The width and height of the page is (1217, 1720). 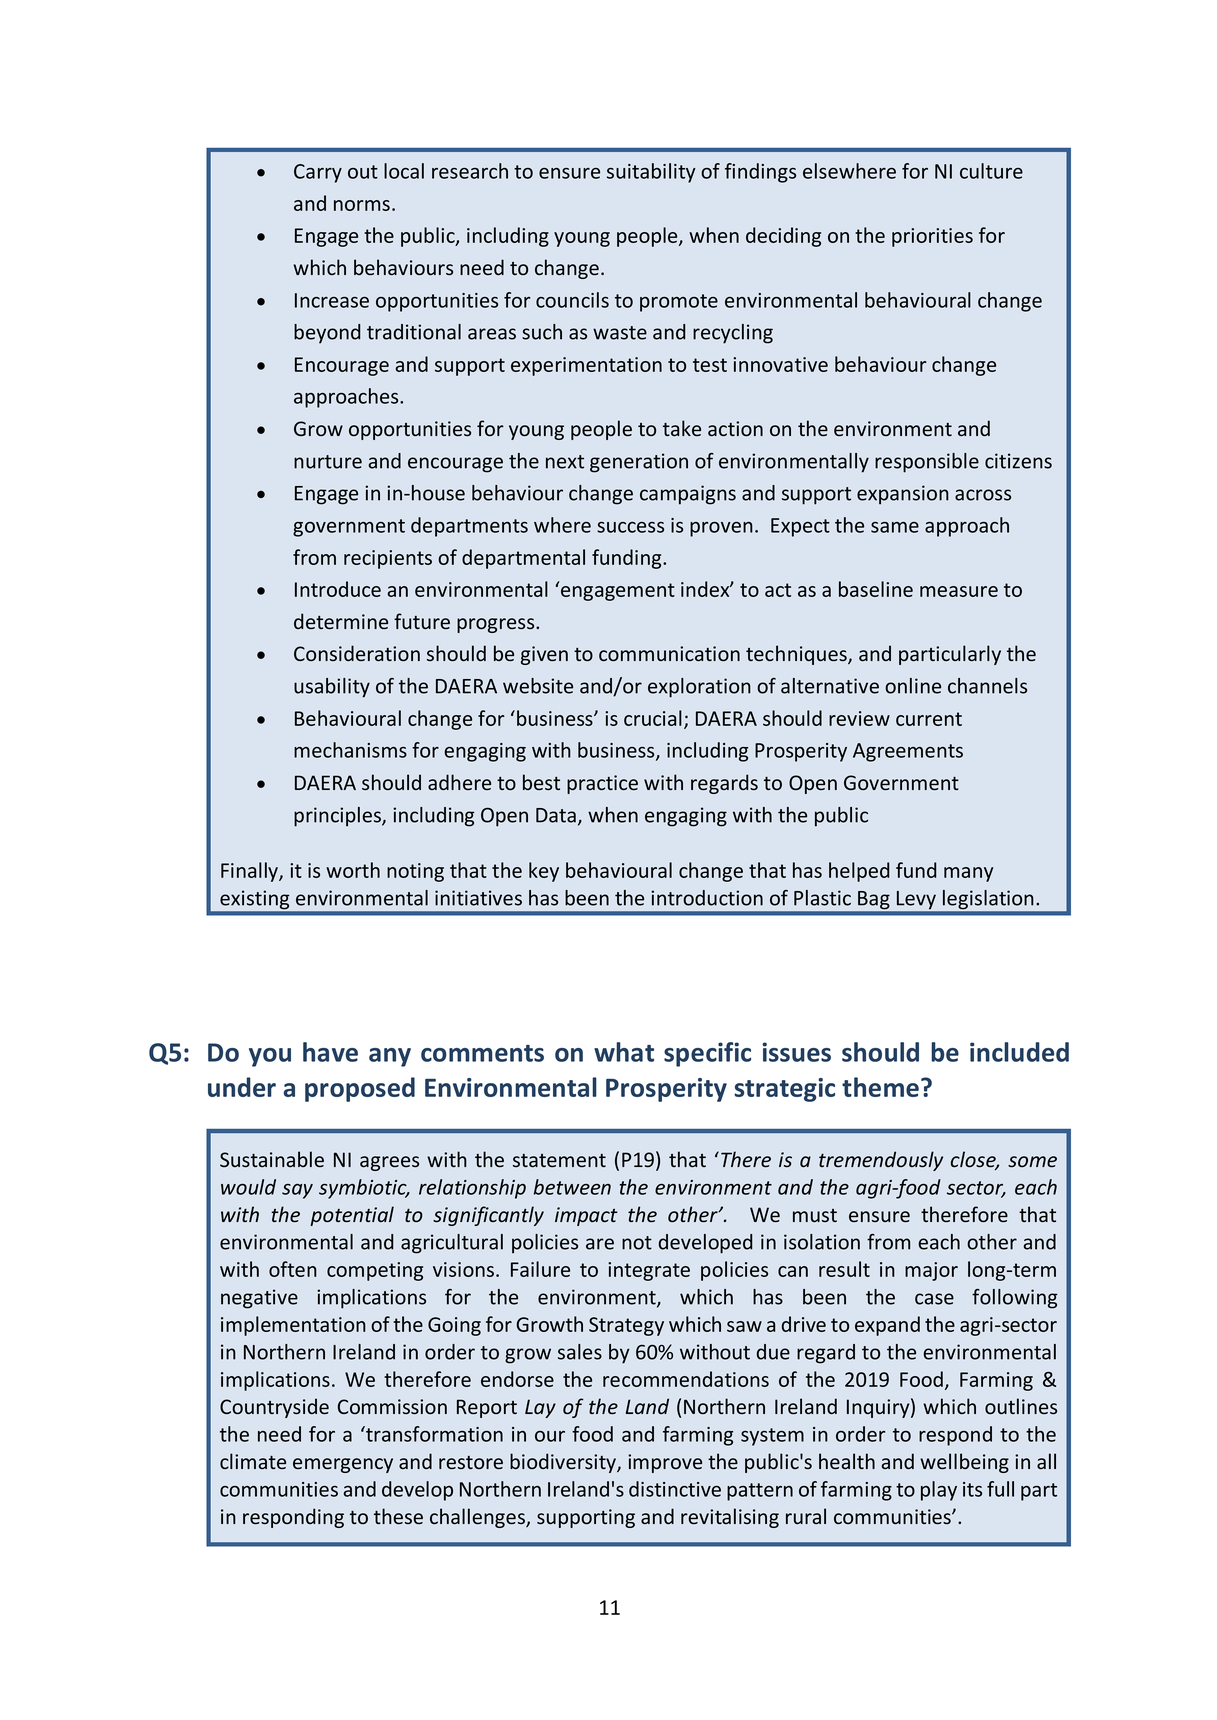 I want to click on practice, so click(x=602, y=784).
